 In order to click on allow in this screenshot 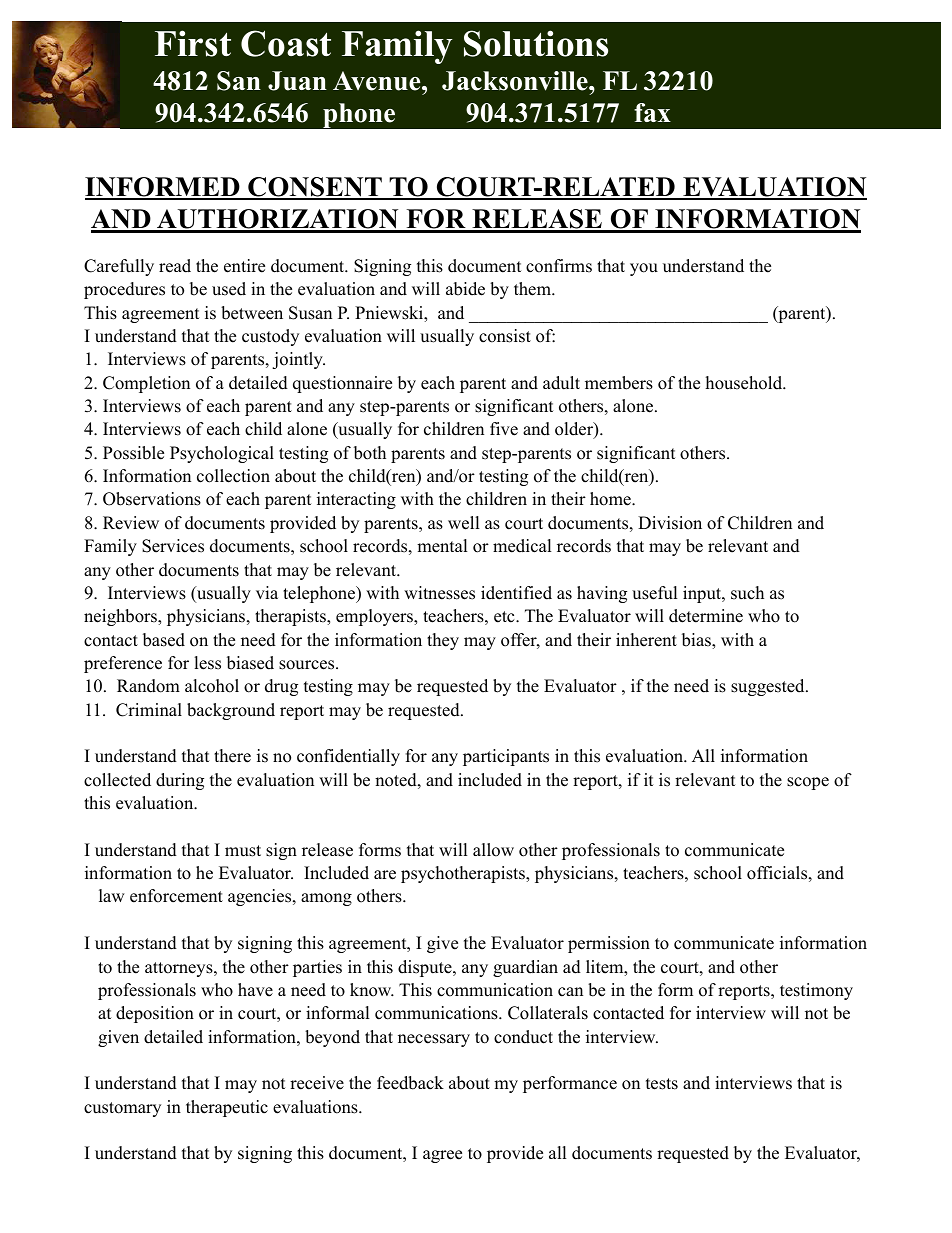, I will do `click(493, 850)`.
